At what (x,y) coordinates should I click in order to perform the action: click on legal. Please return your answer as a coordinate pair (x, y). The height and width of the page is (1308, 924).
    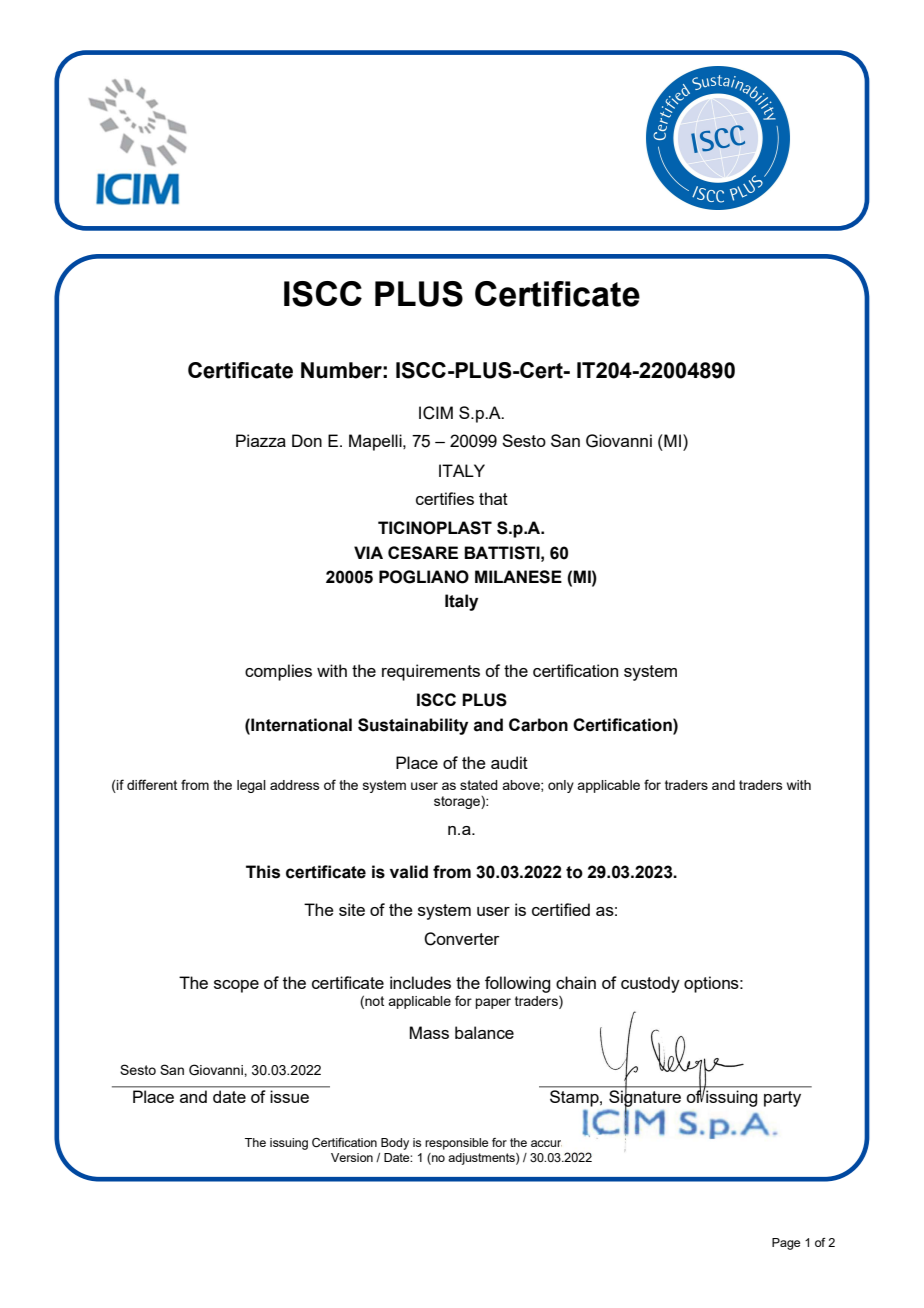
    Looking at the image, I should click on (251, 786).
